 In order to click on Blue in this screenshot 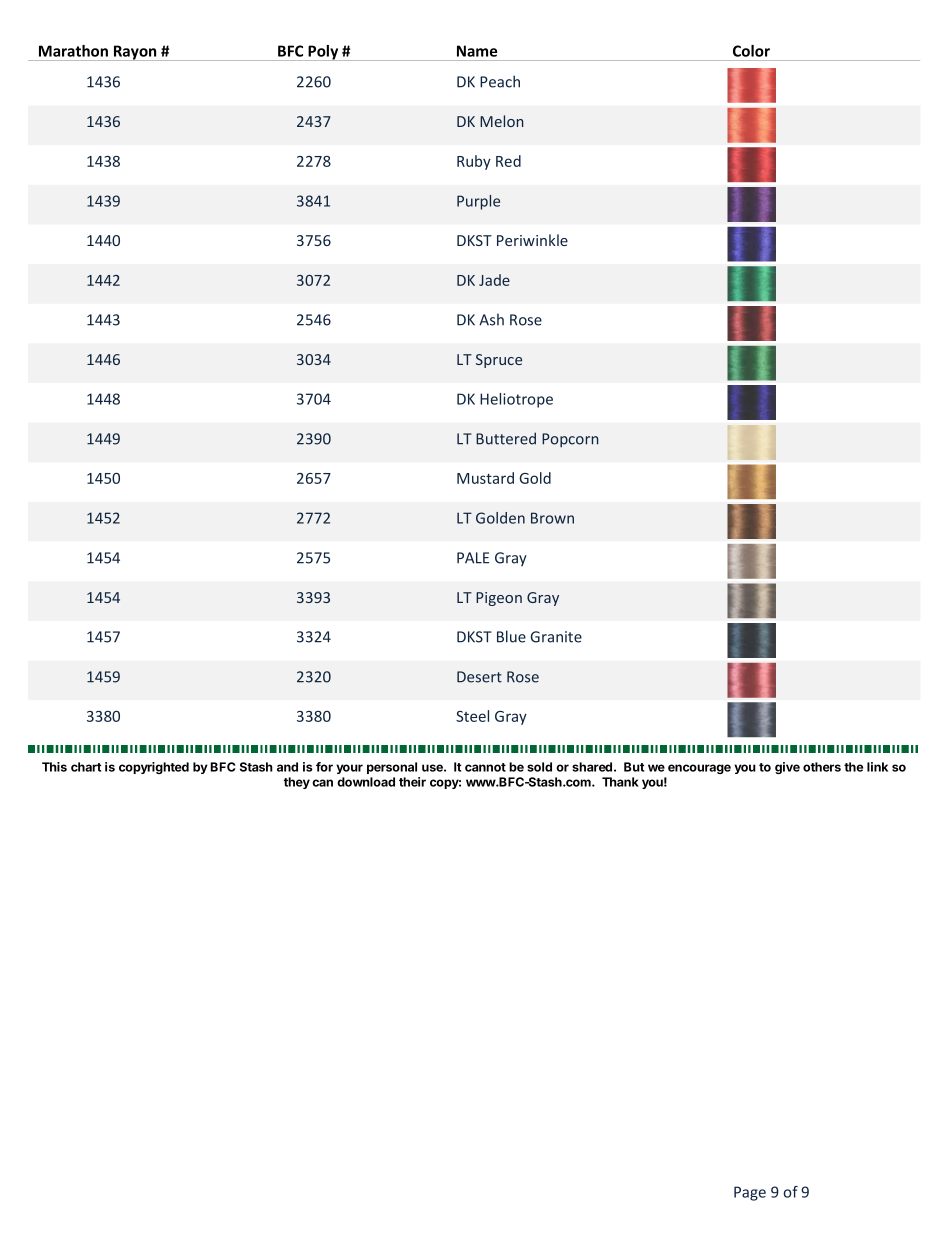, I will do `click(511, 636)`.
